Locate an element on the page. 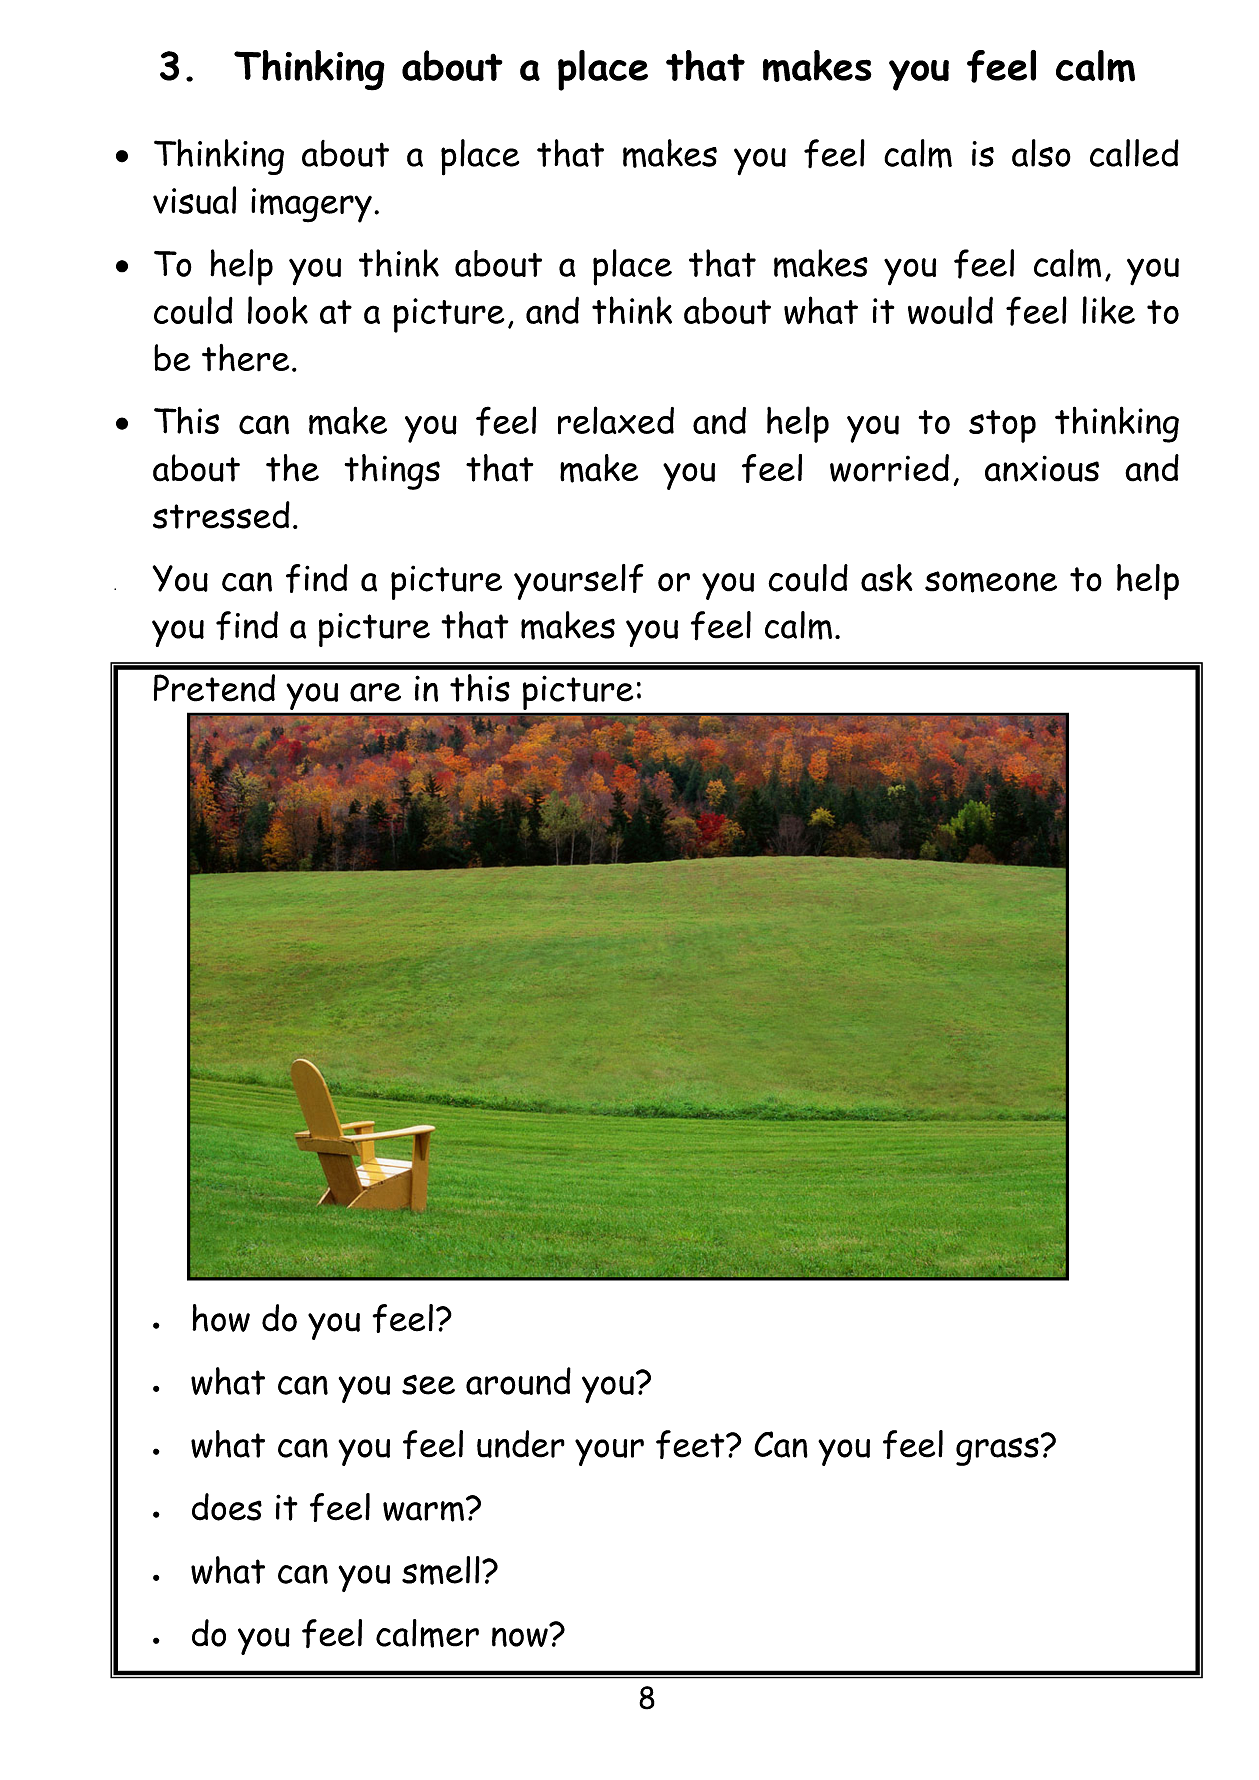 This document has width=1259, height=1780. grass is located at coordinates (997, 1451).
